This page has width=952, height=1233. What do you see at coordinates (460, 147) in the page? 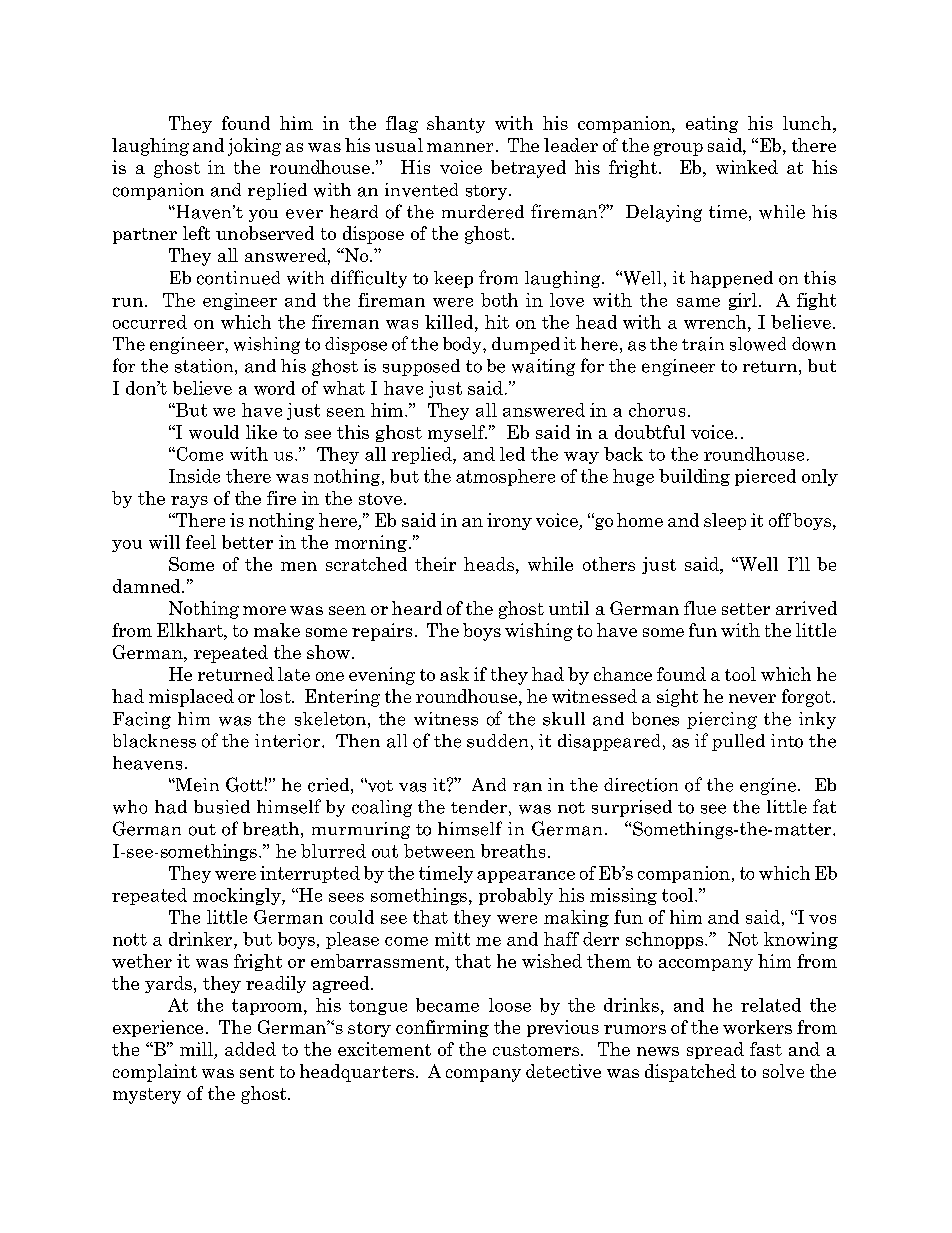
I see `manner` at bounding box center [460, 147].
